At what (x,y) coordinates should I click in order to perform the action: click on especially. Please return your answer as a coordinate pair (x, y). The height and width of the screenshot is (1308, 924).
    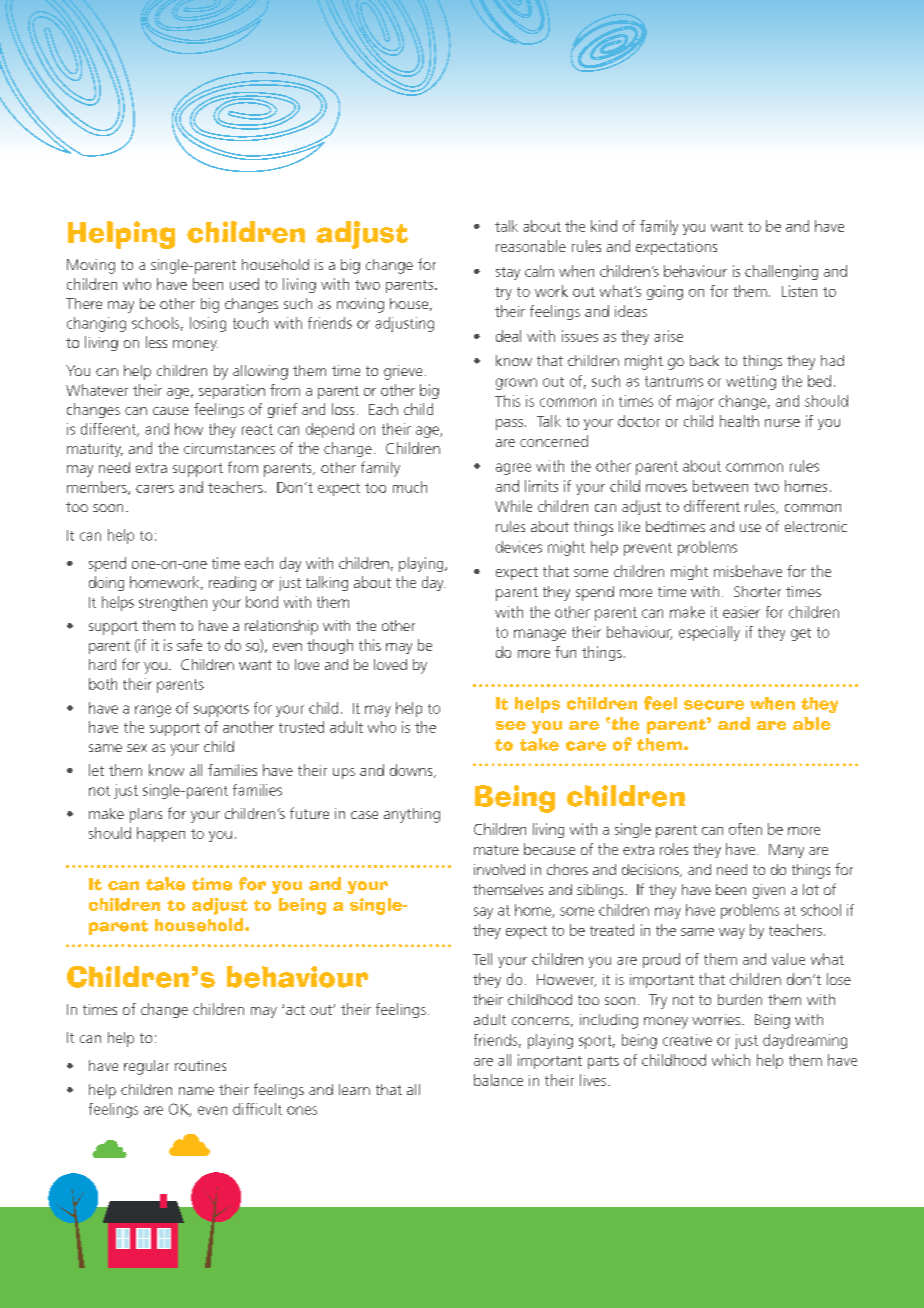
    Looking at the image, I should click on (709, 633).
